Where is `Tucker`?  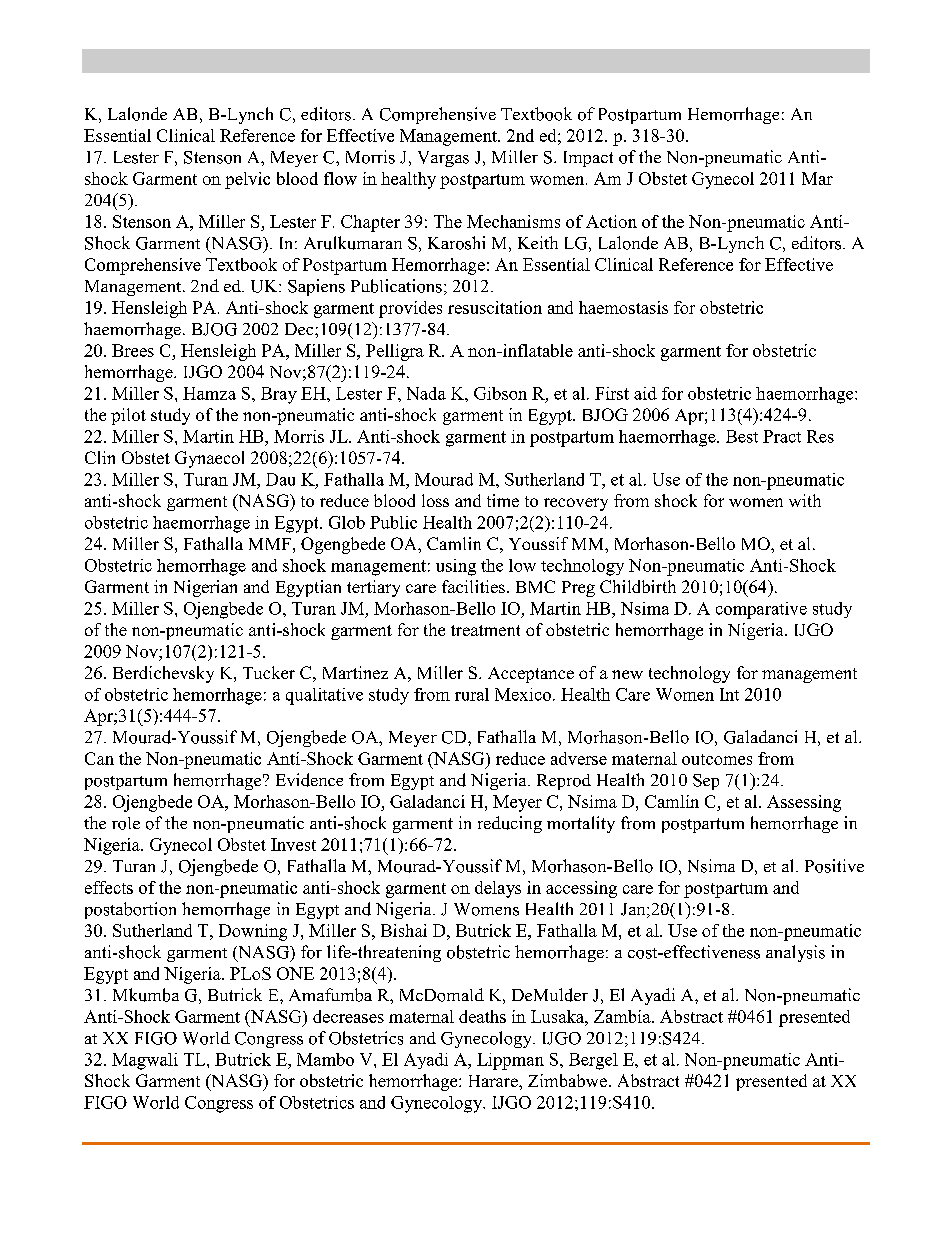 Tucker is located at coordinates (269, 672).
